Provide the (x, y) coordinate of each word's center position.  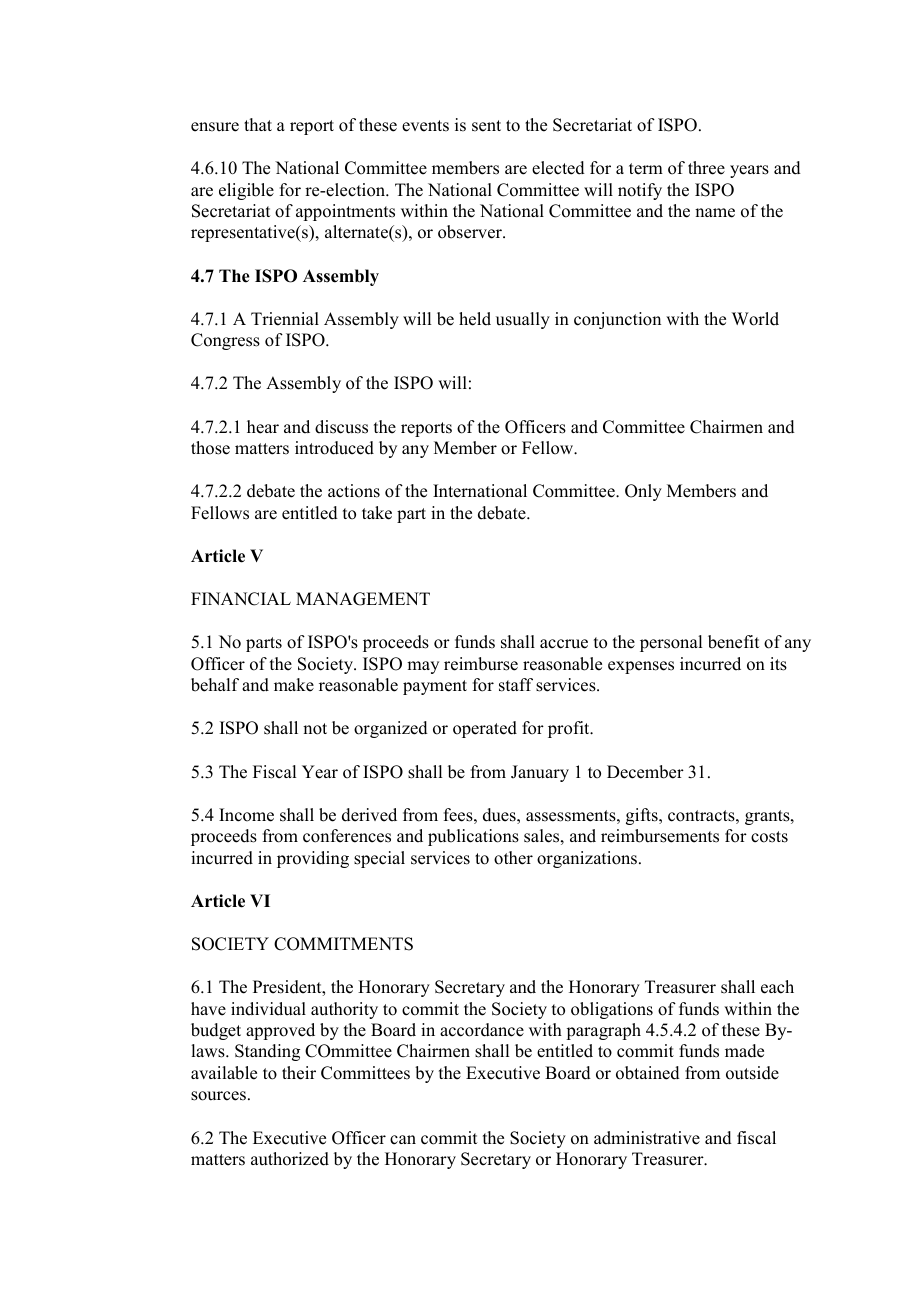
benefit (733, 642)
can (403, 1140)
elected (558, 168)
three (706, 168)
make (294, 685)
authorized (290, 1159)
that (258, 124)
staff (516, 685)
